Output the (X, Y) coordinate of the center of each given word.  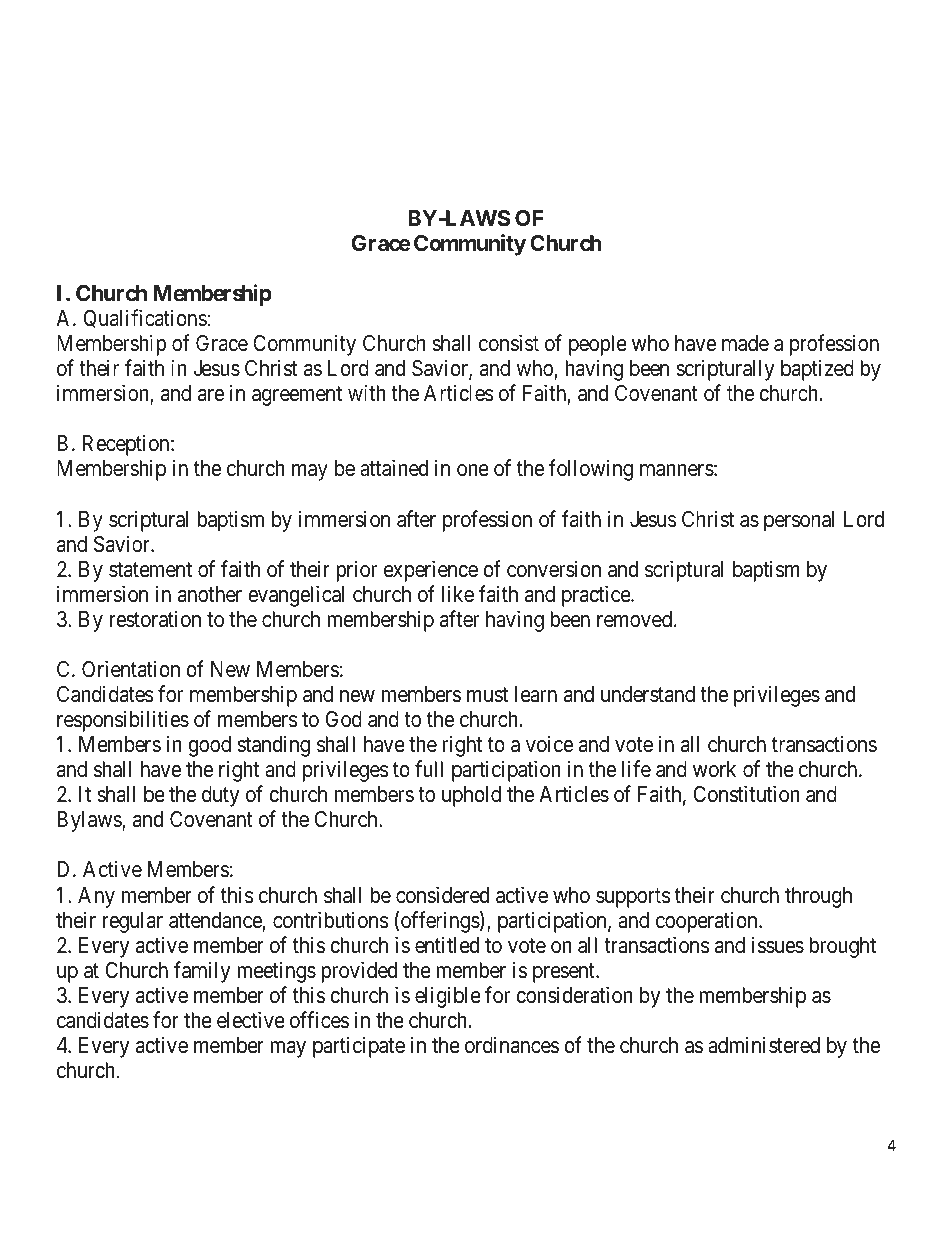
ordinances (512, 1045)
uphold (471, 796)
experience (431, 571)
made (745, 343)
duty (221, 796)
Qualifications (145, 318)
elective (251, 1020)
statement (150, 570)
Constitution (746, 794)
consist (509, 343)
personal (799, 521)
